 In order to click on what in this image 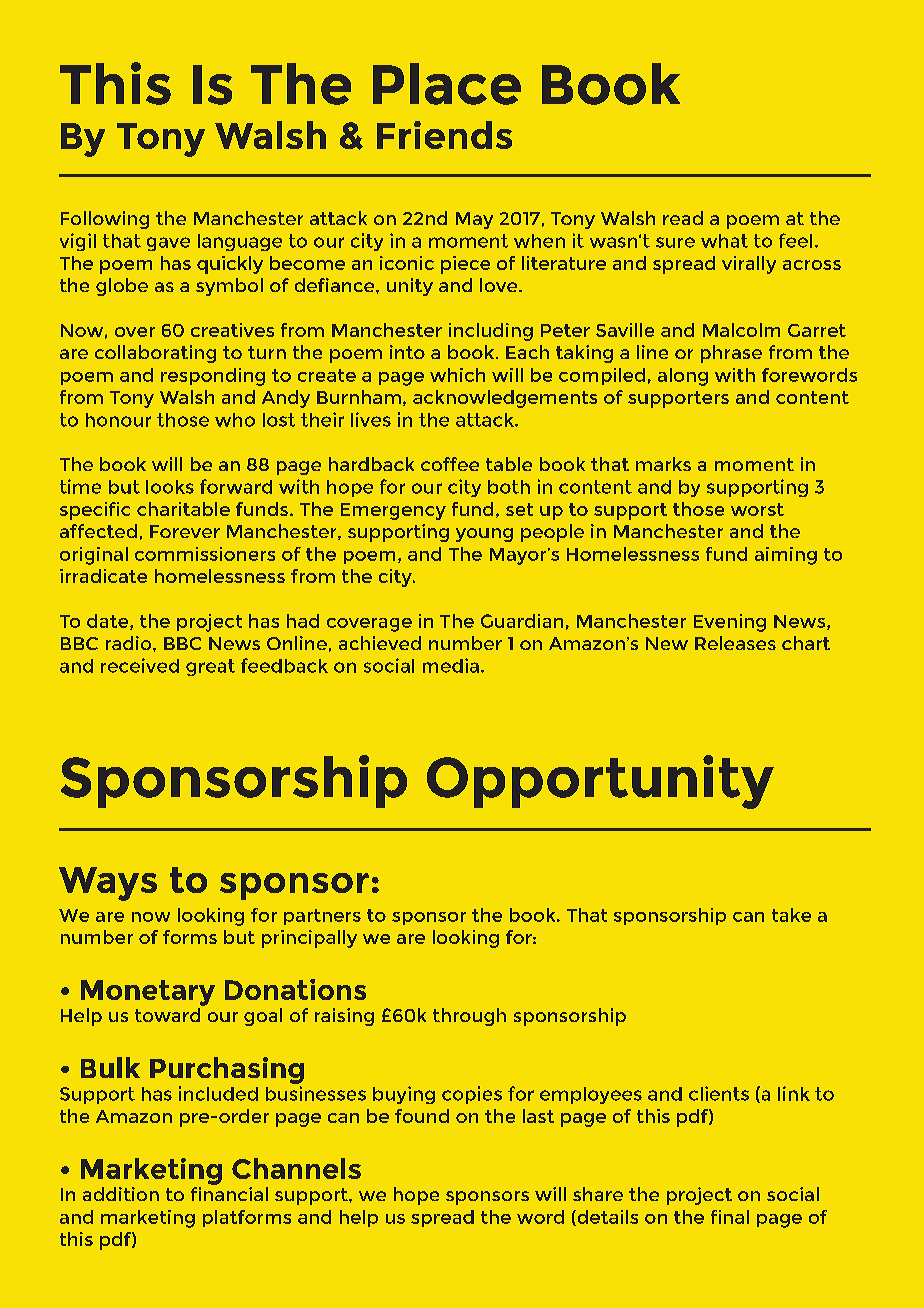, I will do `click(724, 241)`.
